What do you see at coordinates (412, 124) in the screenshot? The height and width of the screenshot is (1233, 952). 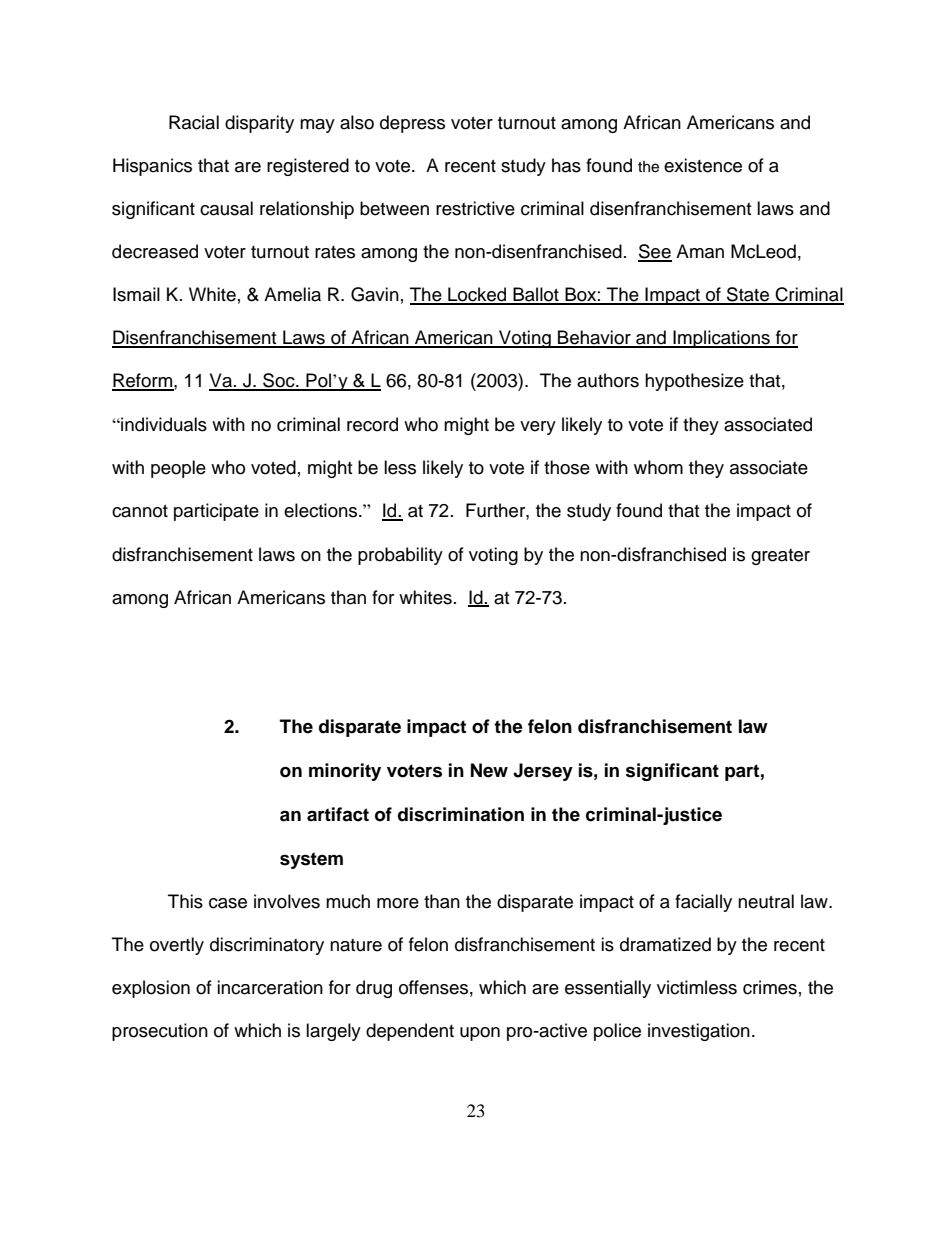 I see `depress` at bounding box center [412, 124].
